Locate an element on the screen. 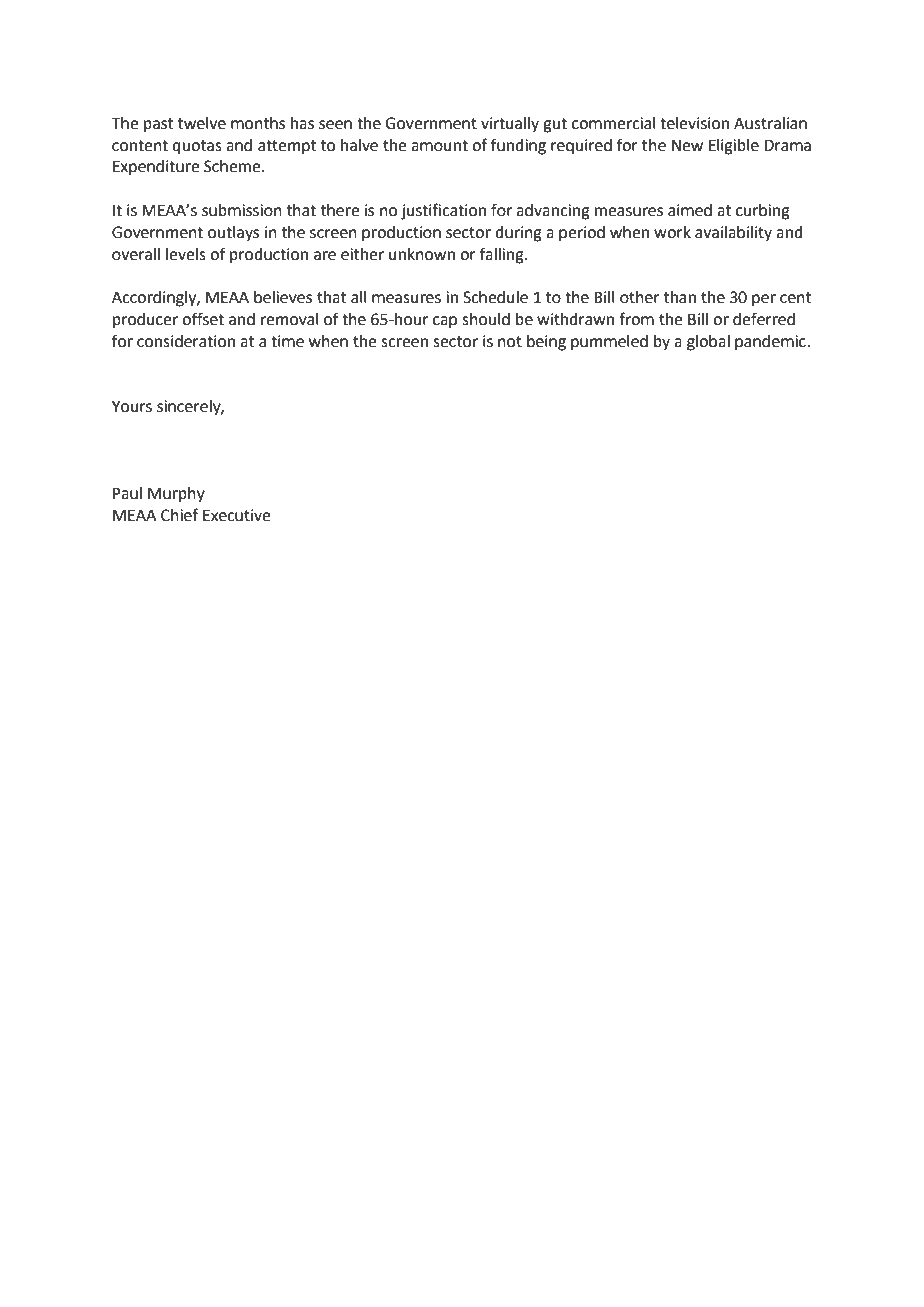  cap is located at coordinates (445, 322).
